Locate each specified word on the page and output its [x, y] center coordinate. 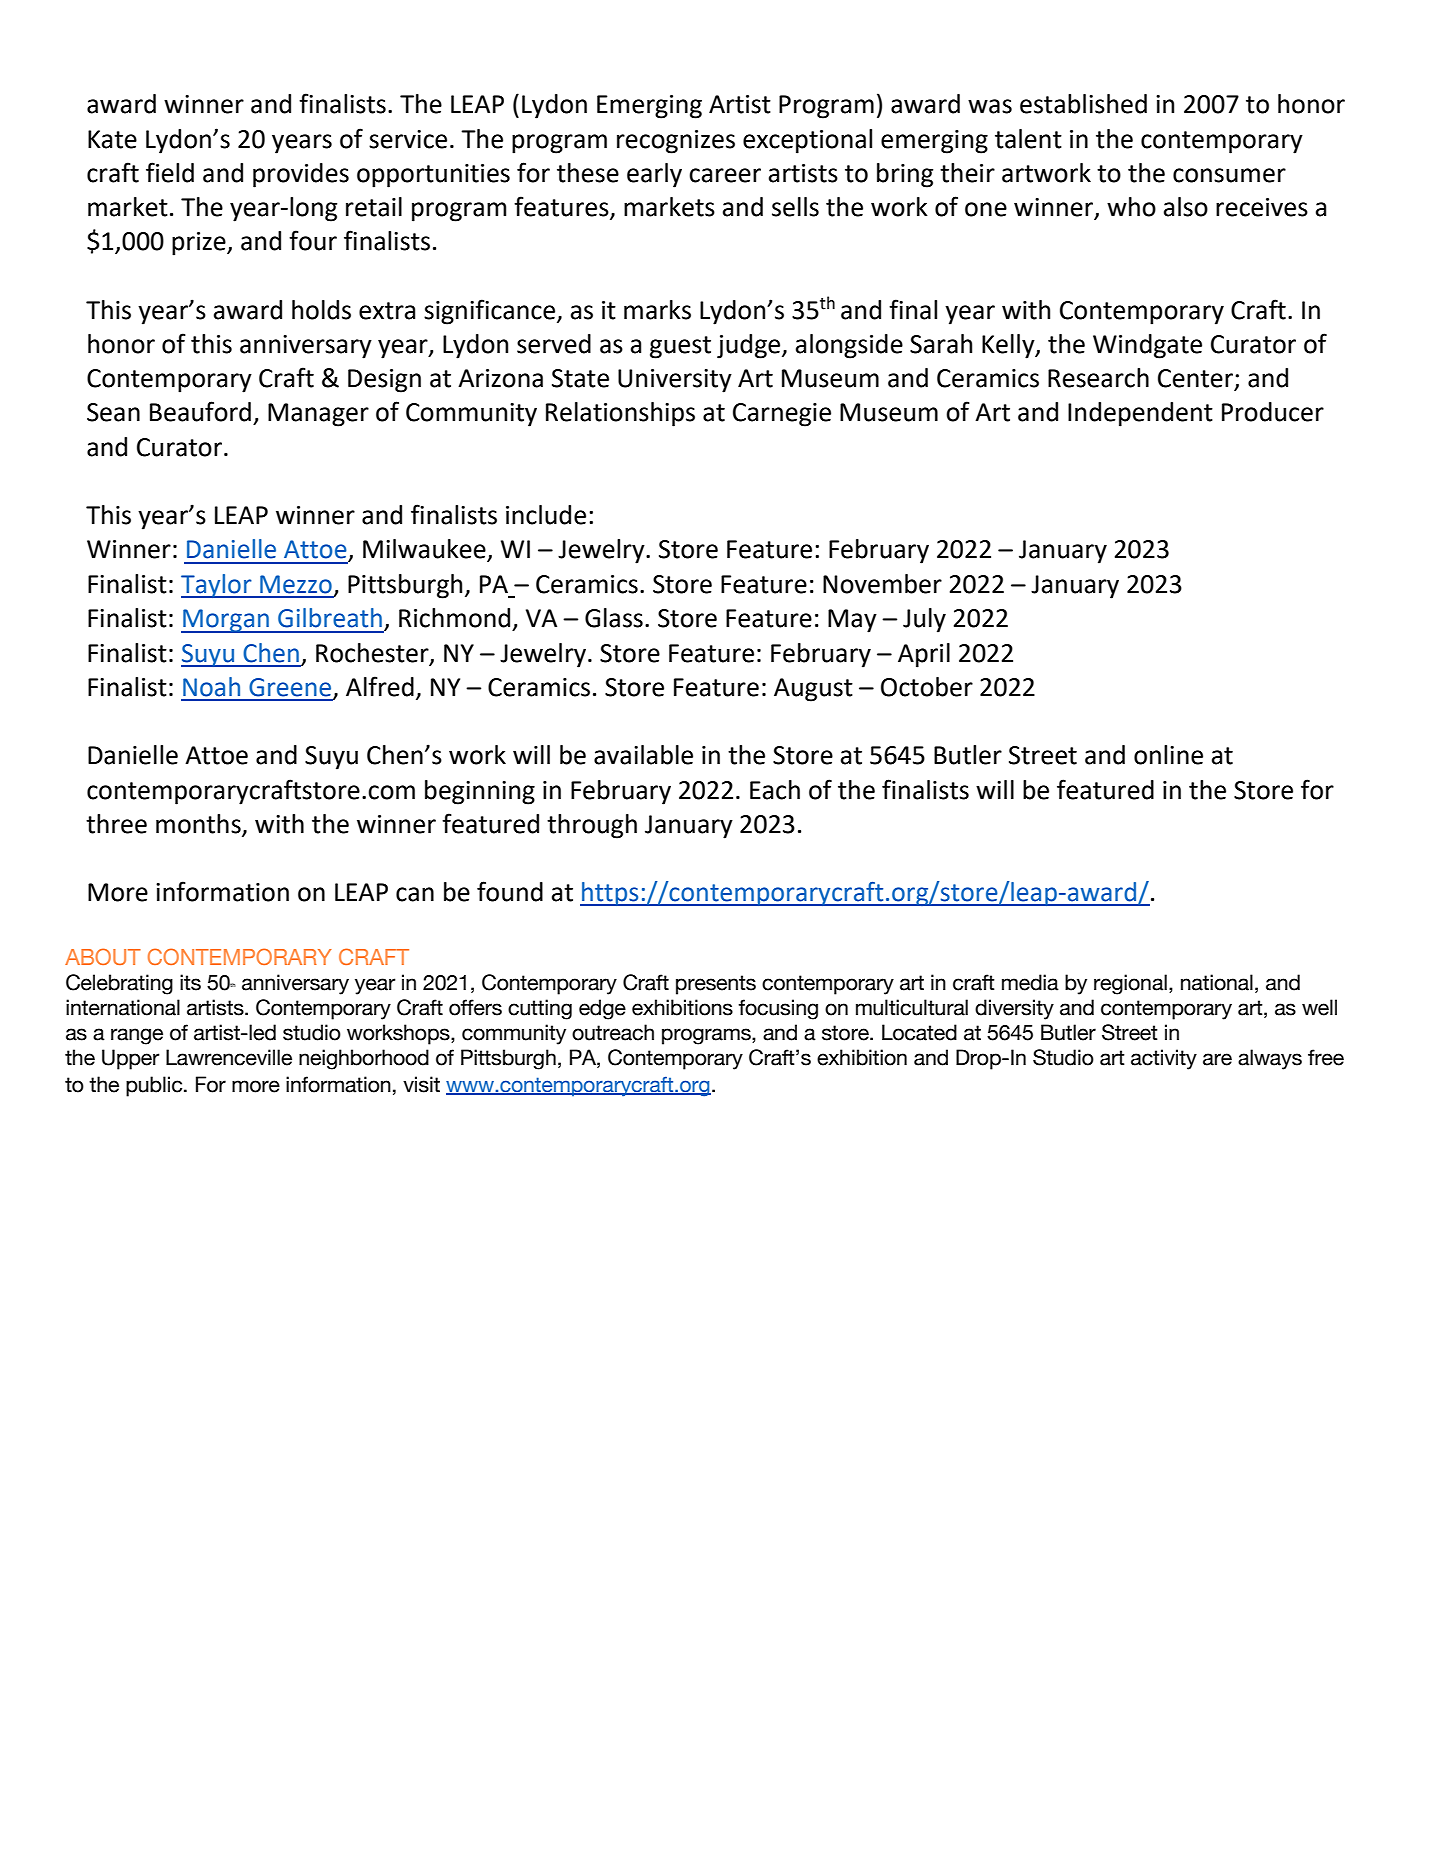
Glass [614, 618]
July [924, 620]
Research [1098, 378]
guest [680, 347]
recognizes [676, 142]
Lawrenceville [229, 1057]
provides [301, 175]
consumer [1229, 175]
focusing [778, 1009]
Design [384, 381]
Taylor [217, 586]
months [199, 825]
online [1168, 755]
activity [1164, 1059]
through [592, 826]
